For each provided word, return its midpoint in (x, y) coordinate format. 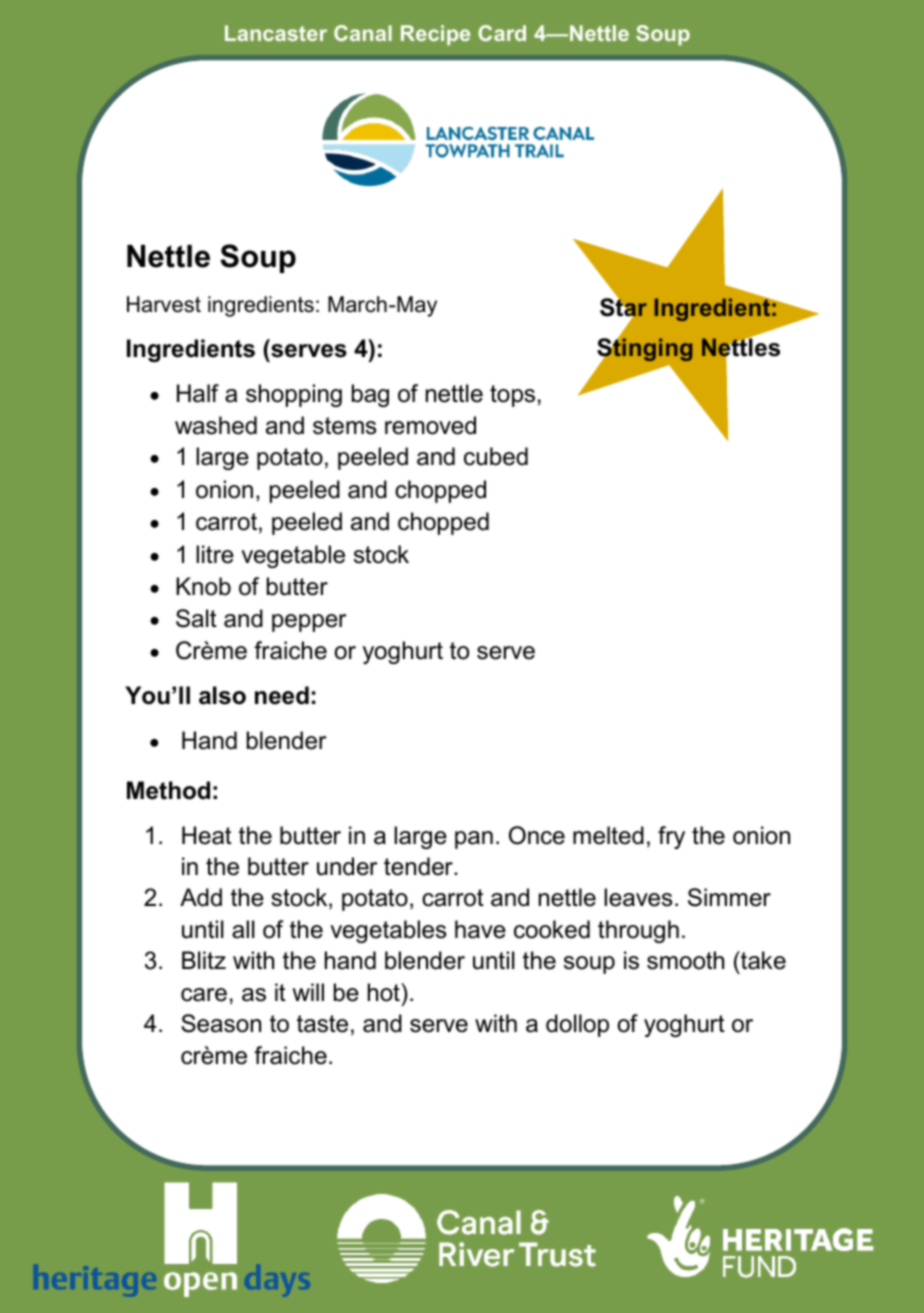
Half (198, 393)
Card (502, 33)
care (204, 995)
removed (430, 425)
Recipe (435, 35)
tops (512, 396)
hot (385, 992)
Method (168, 790)
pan (474, 840)
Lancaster (276, 33)
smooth (685, 960)
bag (370, 395)
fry (671, 837)
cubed (496, 456)
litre (215, 554)
